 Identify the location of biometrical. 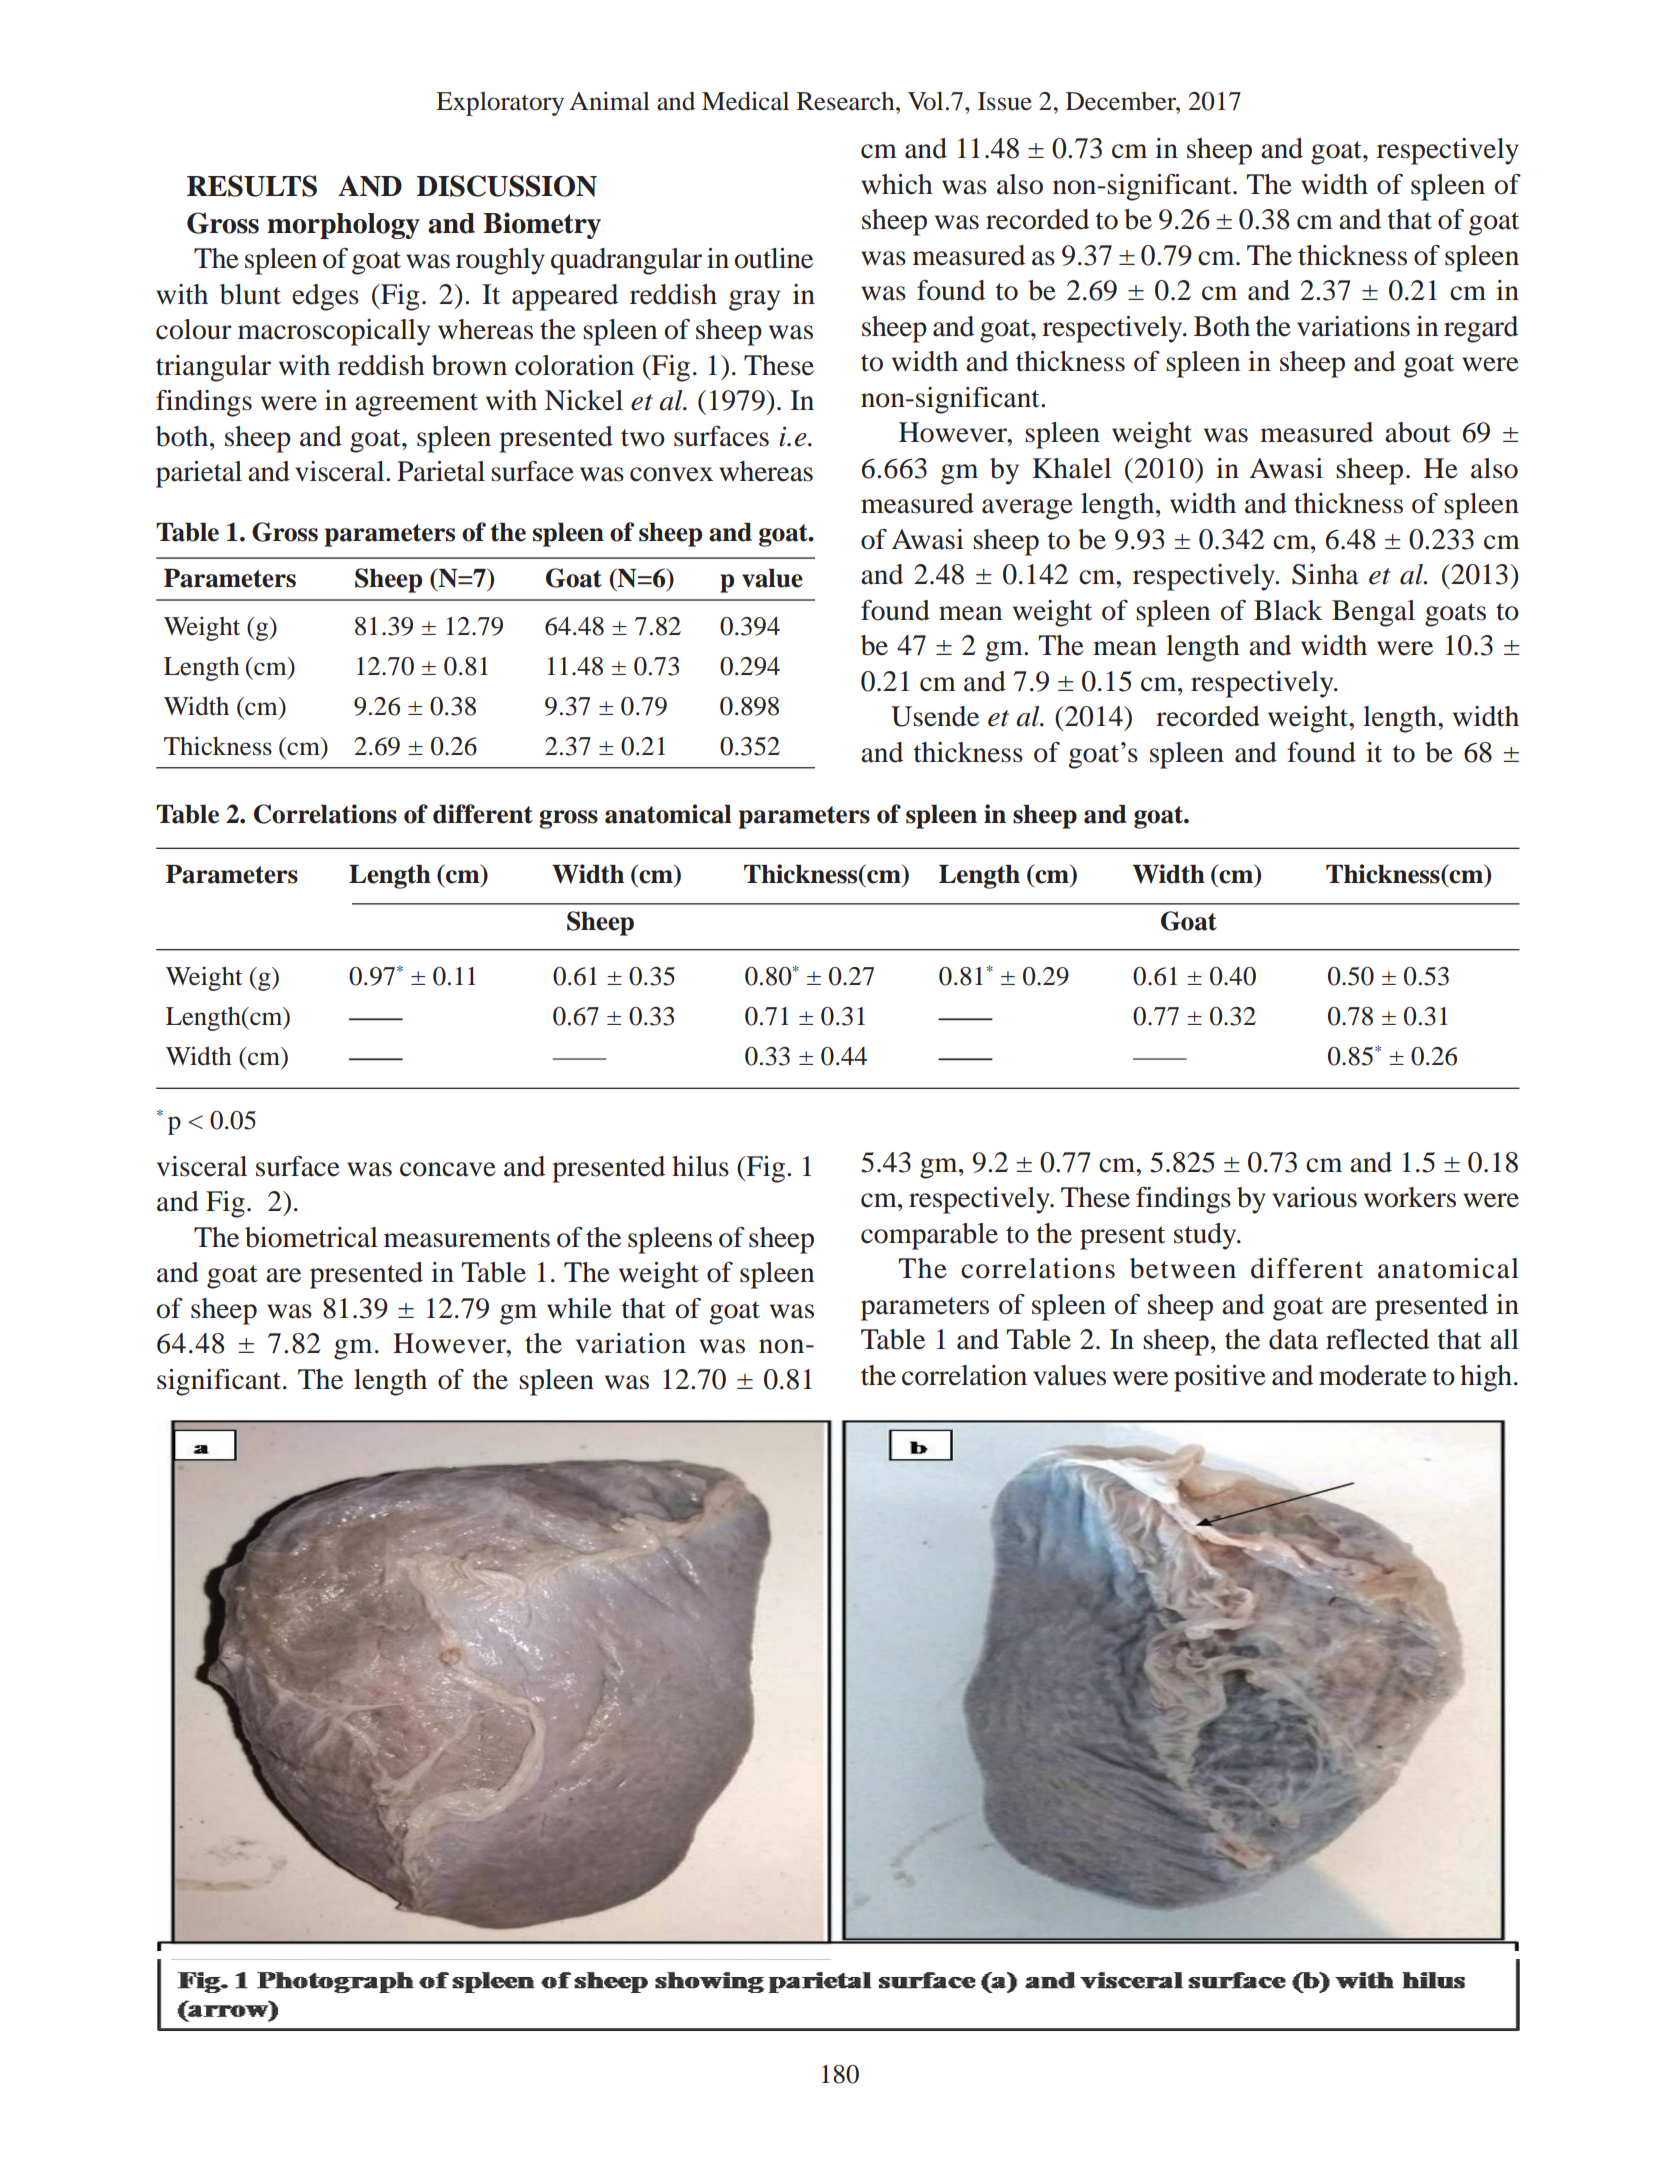
(311, 1237).
